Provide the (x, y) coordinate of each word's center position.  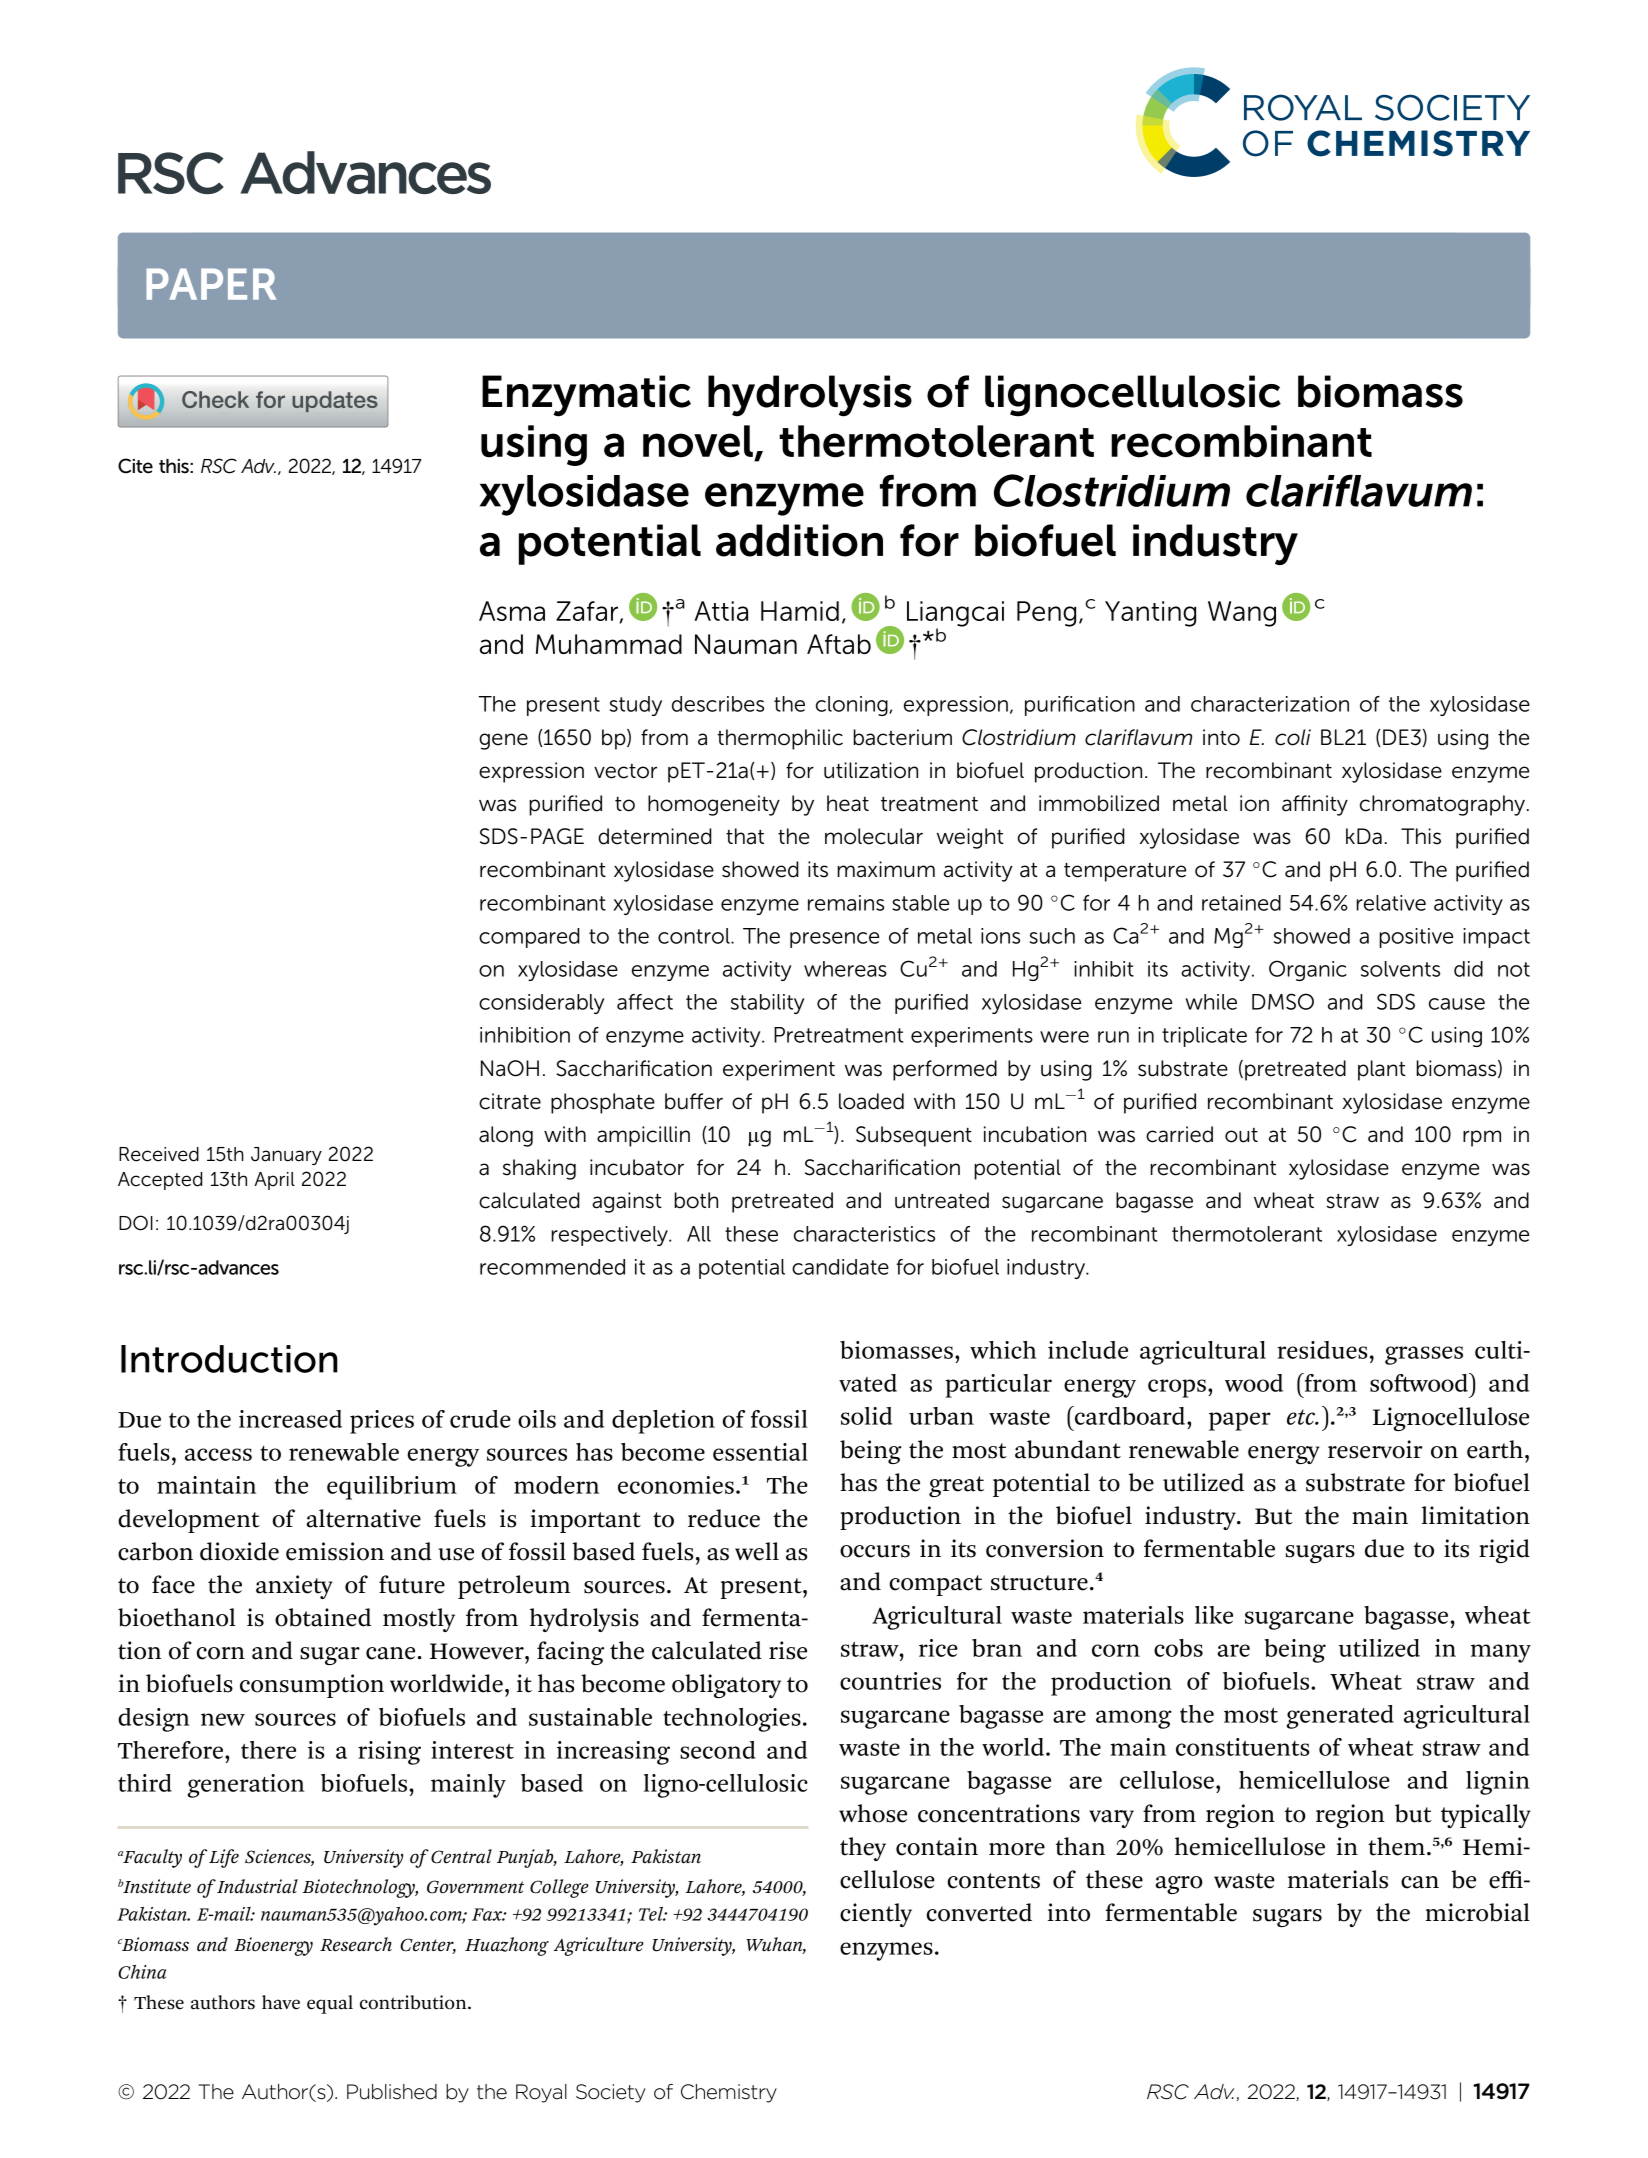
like (1214, 1615)
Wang (1242, 614)
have (281, 2002)
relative (1391, 903)
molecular (874, 836)
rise (788, 1650)
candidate (840, 1267)
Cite (135, 466)
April (274, 1181)
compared (529, 938)
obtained (323, 1617)
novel (698, 441)
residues (1322, 1350)
